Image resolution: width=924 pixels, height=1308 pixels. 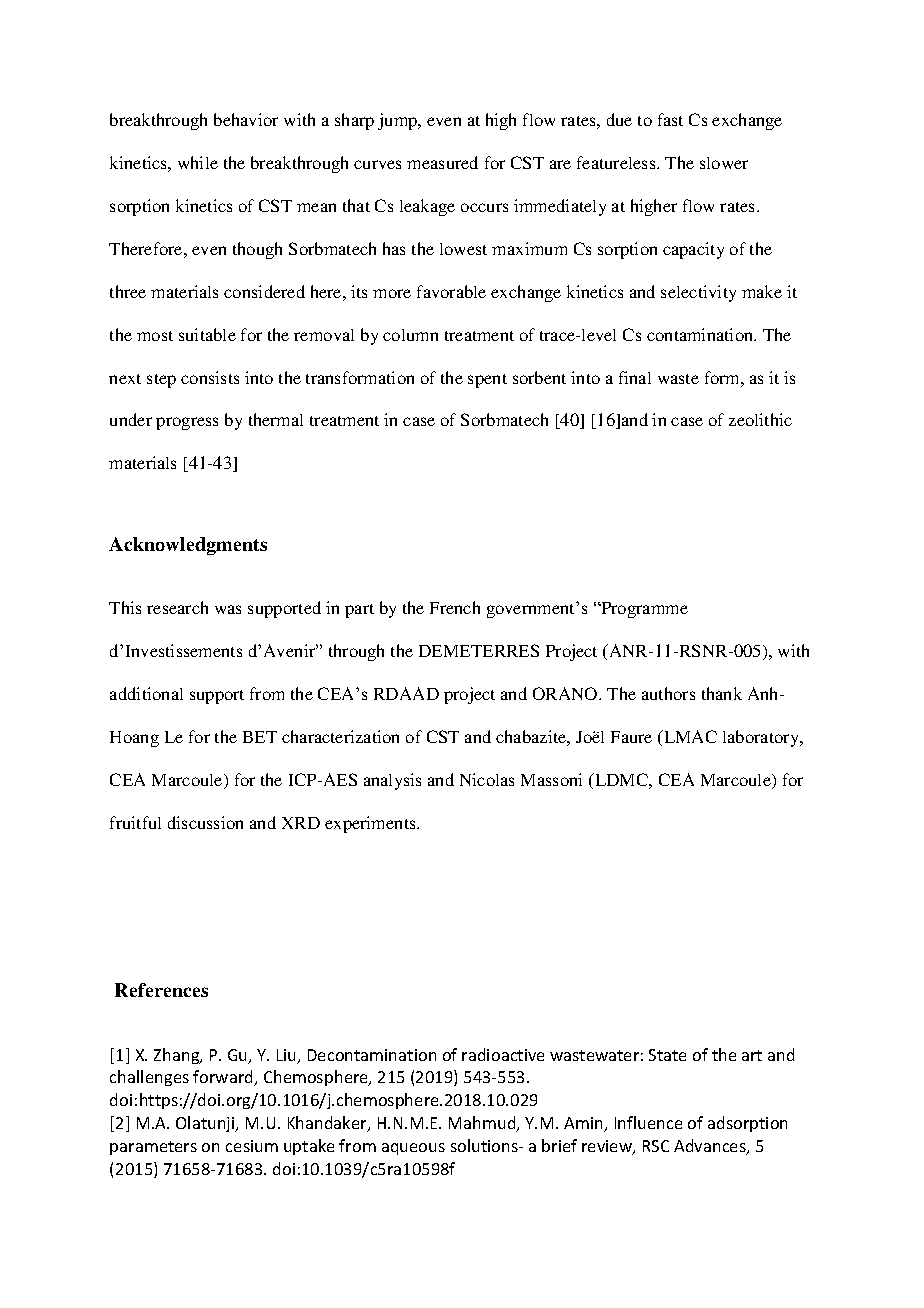 I want to click on Programme, so click(x=643, y=610).
